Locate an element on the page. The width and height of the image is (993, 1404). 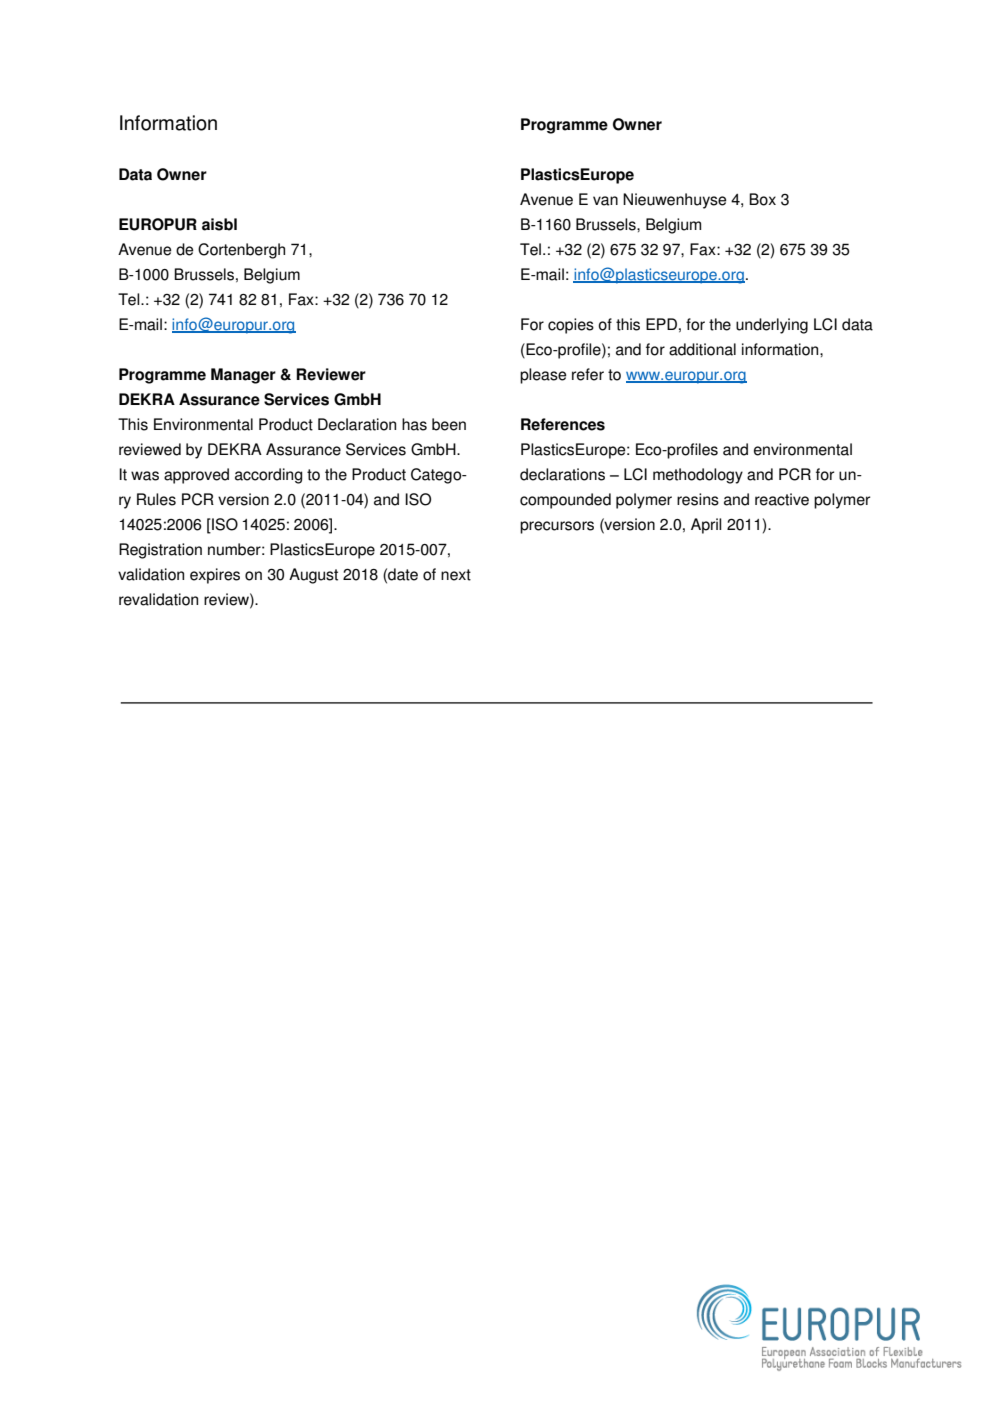
van is located at coordinates (605, 201).
